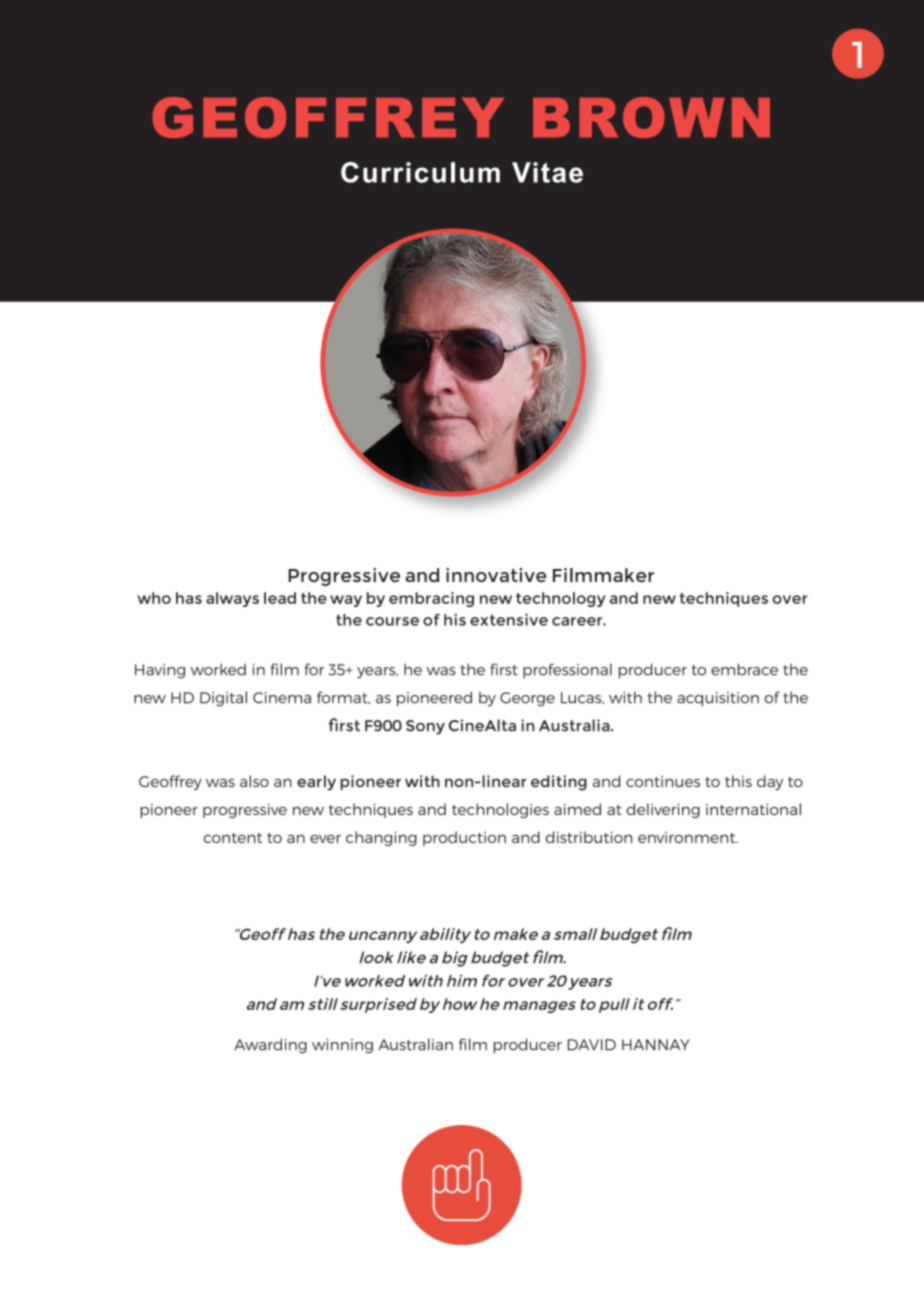 The image size is (924, 1308). Describe the element at coordinates (718, 699) in the document. I see `acquisition` at that location.
